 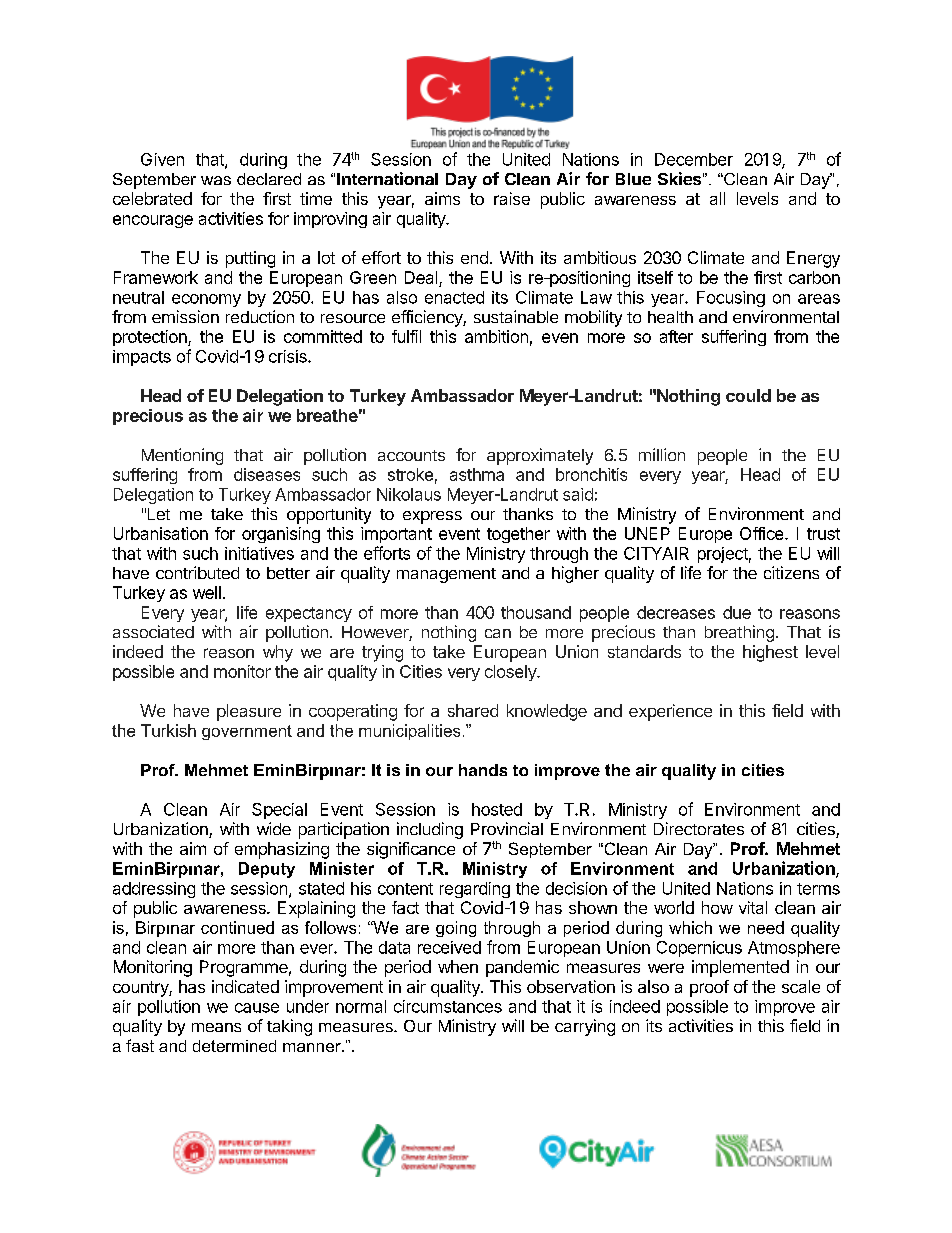 I want to click on well, so click(x=207, y=592).
